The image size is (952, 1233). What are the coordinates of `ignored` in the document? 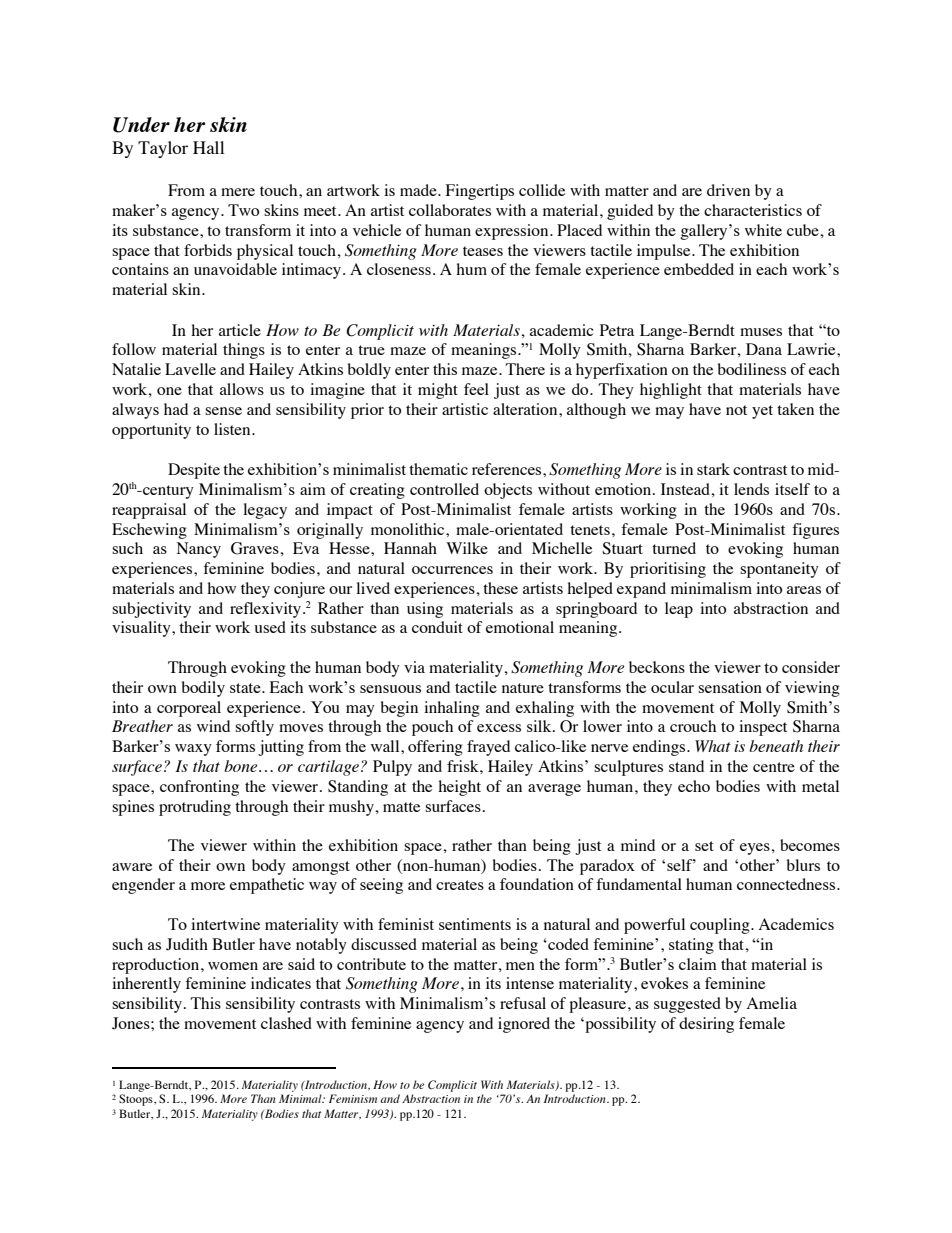 It's located at (524, 1025).
